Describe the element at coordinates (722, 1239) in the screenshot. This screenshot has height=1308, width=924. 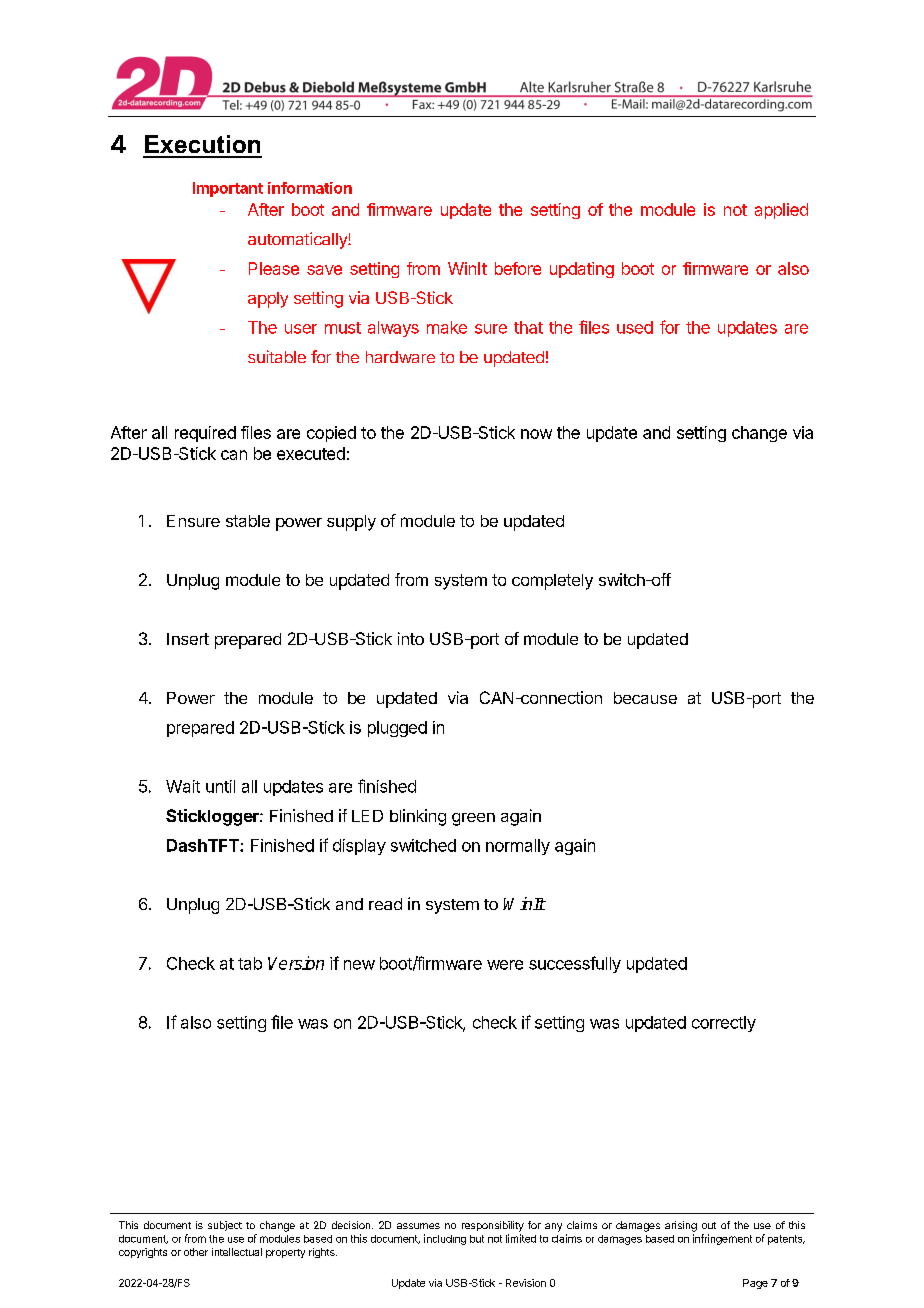
I see `infringement` at that location.
